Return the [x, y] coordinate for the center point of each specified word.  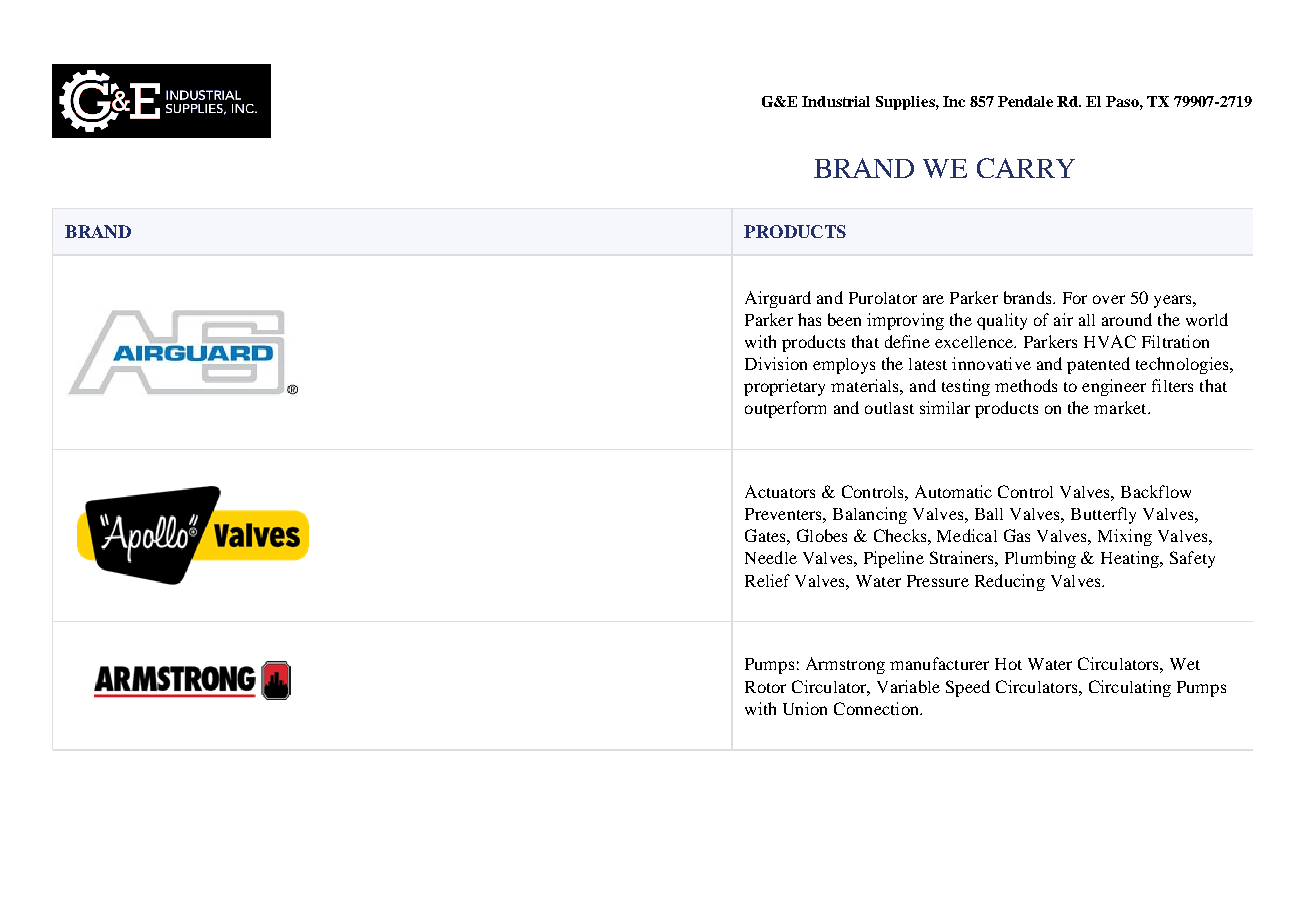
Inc [954, 101]
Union [805, 708]
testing [966, 387]
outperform [785, 409]
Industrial [836, 101]
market [1121, 407]
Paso [1123, 101]
